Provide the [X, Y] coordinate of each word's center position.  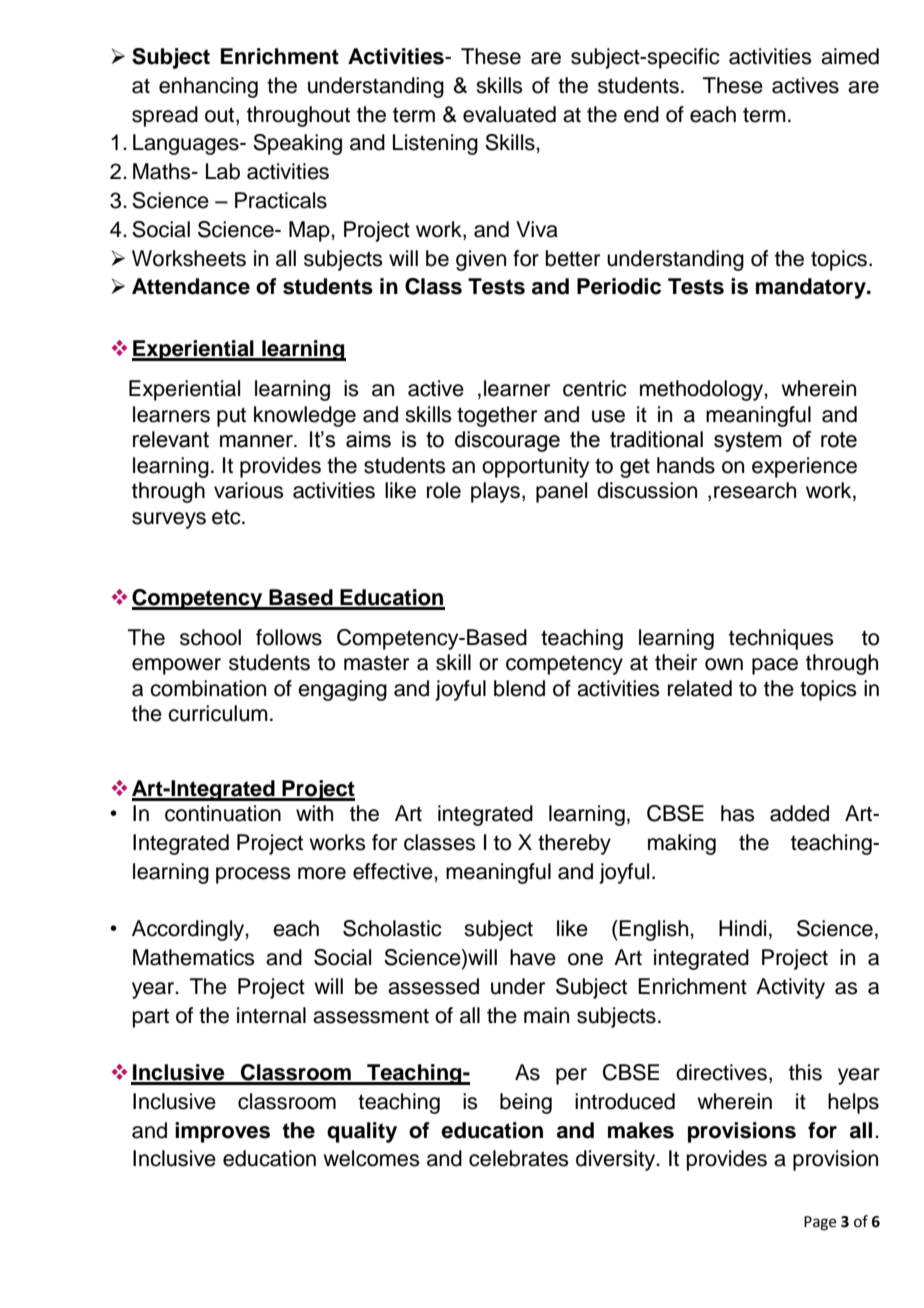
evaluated [509, 114]
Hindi [742, 928]
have [533, 957]
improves [222, 1132]
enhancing [208, 87]
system [748, 441]
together [497, 416]
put [231, 417]
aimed [850, 56]
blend [519, 688]
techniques [781, 639]
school [210, 637]
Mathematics [194, 957]
